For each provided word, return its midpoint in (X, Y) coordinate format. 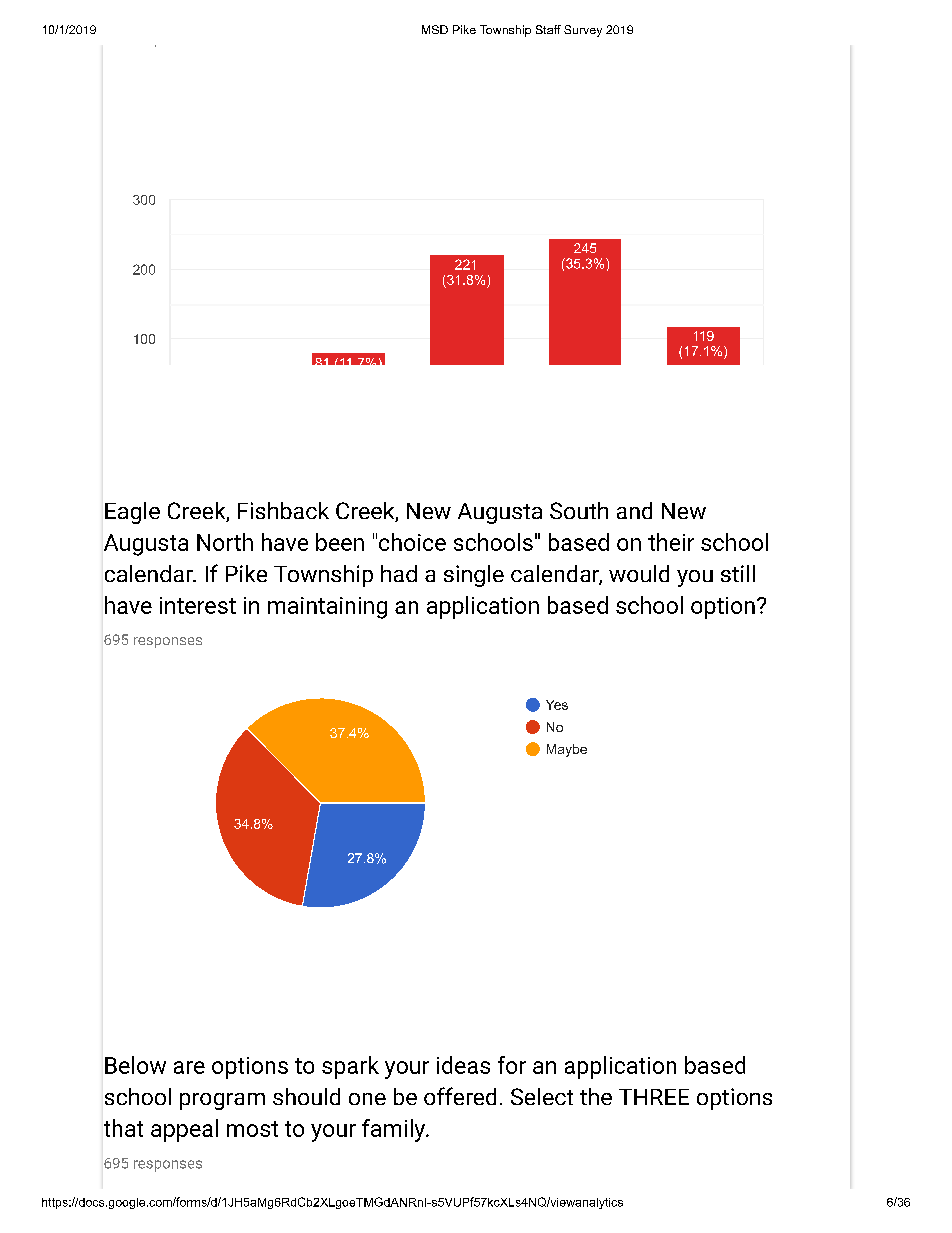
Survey (583, 31)
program (222, 1101)
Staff (548, 29)
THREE (654, 1097)
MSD (435, 29)
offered (460, 1096)
